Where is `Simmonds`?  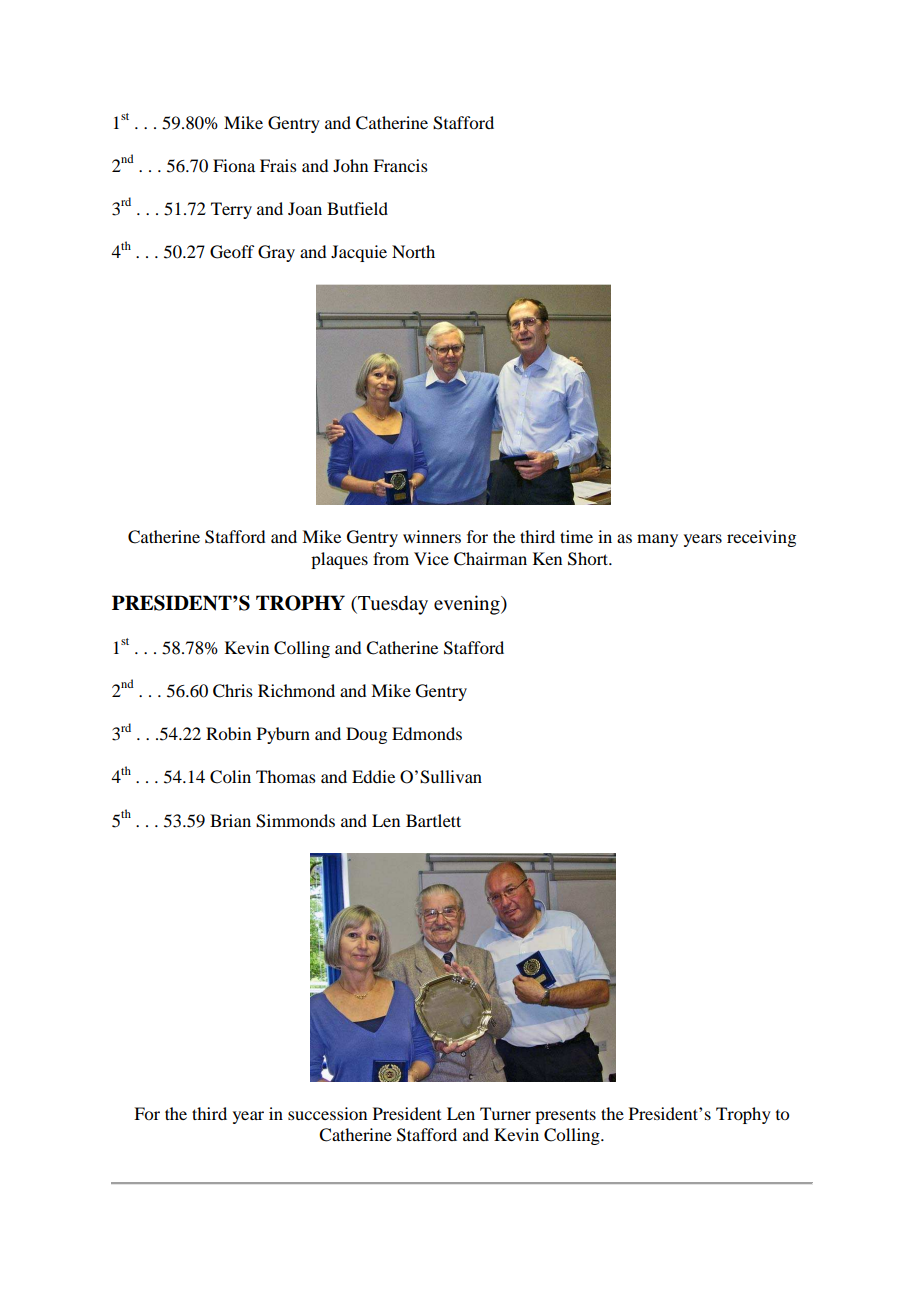 Simmonds is located at coordinates (295, 821).
